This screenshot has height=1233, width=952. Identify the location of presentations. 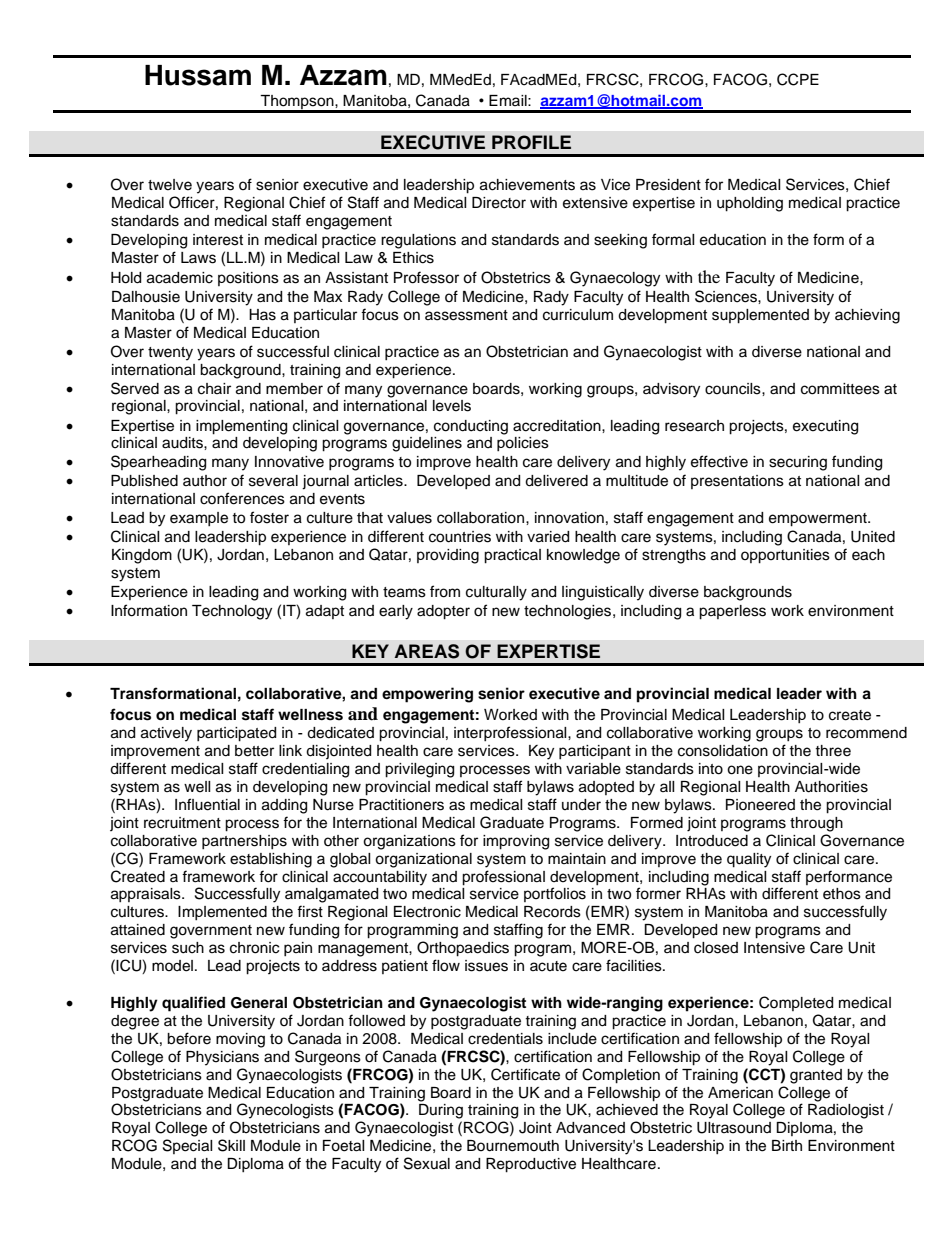
(737, 482).
